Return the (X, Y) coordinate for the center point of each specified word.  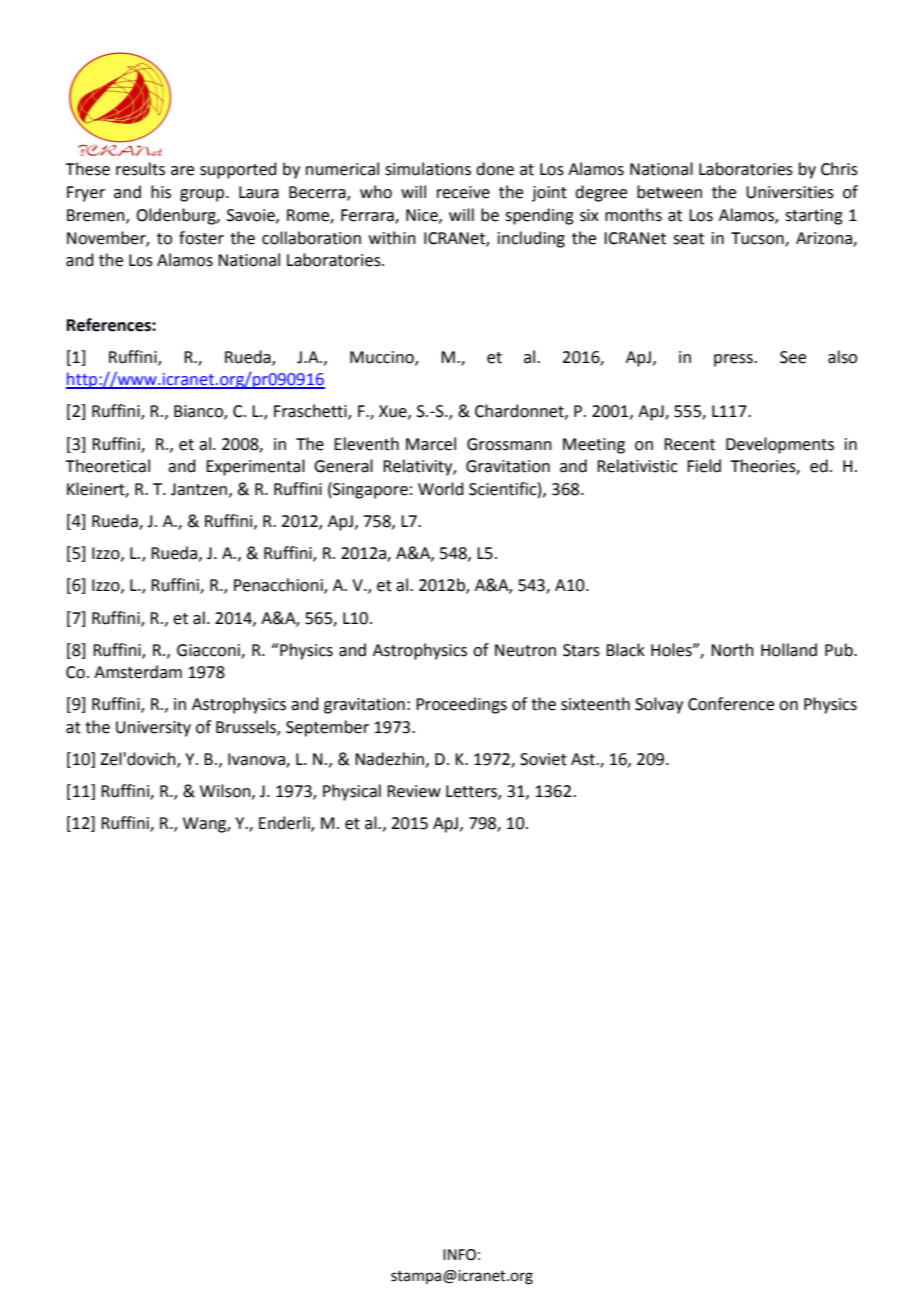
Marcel (431, 444)
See (793, 357)
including (531, 239)
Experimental (255, 467)
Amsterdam (138, 672)
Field (704, 466)
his (161, 192)
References (110, 325)
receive (463, 192)
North (732, 650)
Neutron (525, 650)
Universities (790, 192)
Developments (780, 445)
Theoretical (107, 466)
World (441, 489)
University (153, 729)
